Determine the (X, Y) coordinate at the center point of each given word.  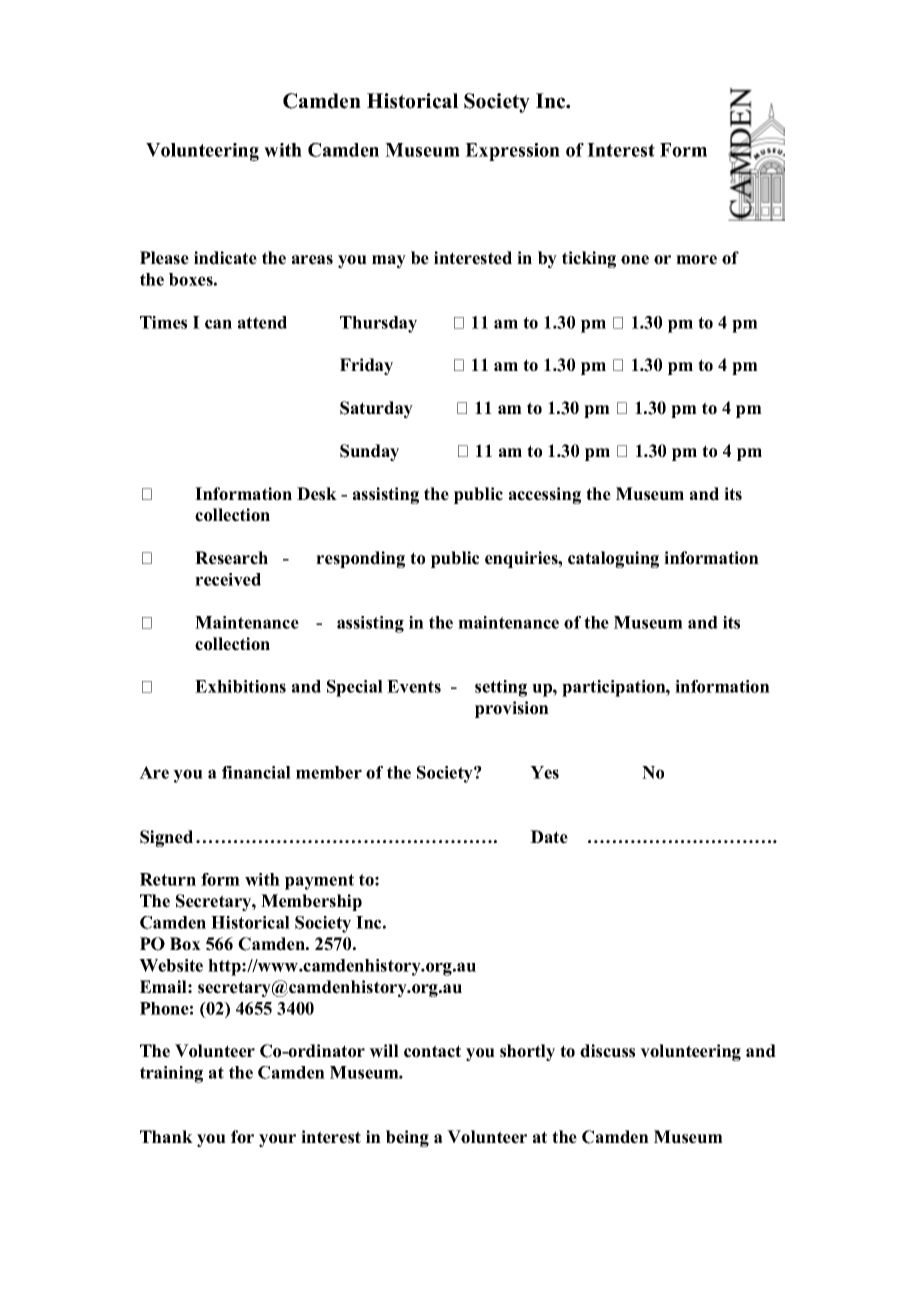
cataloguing (613, 559)
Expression (512, 152)
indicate (225, 258)
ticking (589, 259)
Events (414, 686)
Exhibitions (240, 686)
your (277, 1140)
